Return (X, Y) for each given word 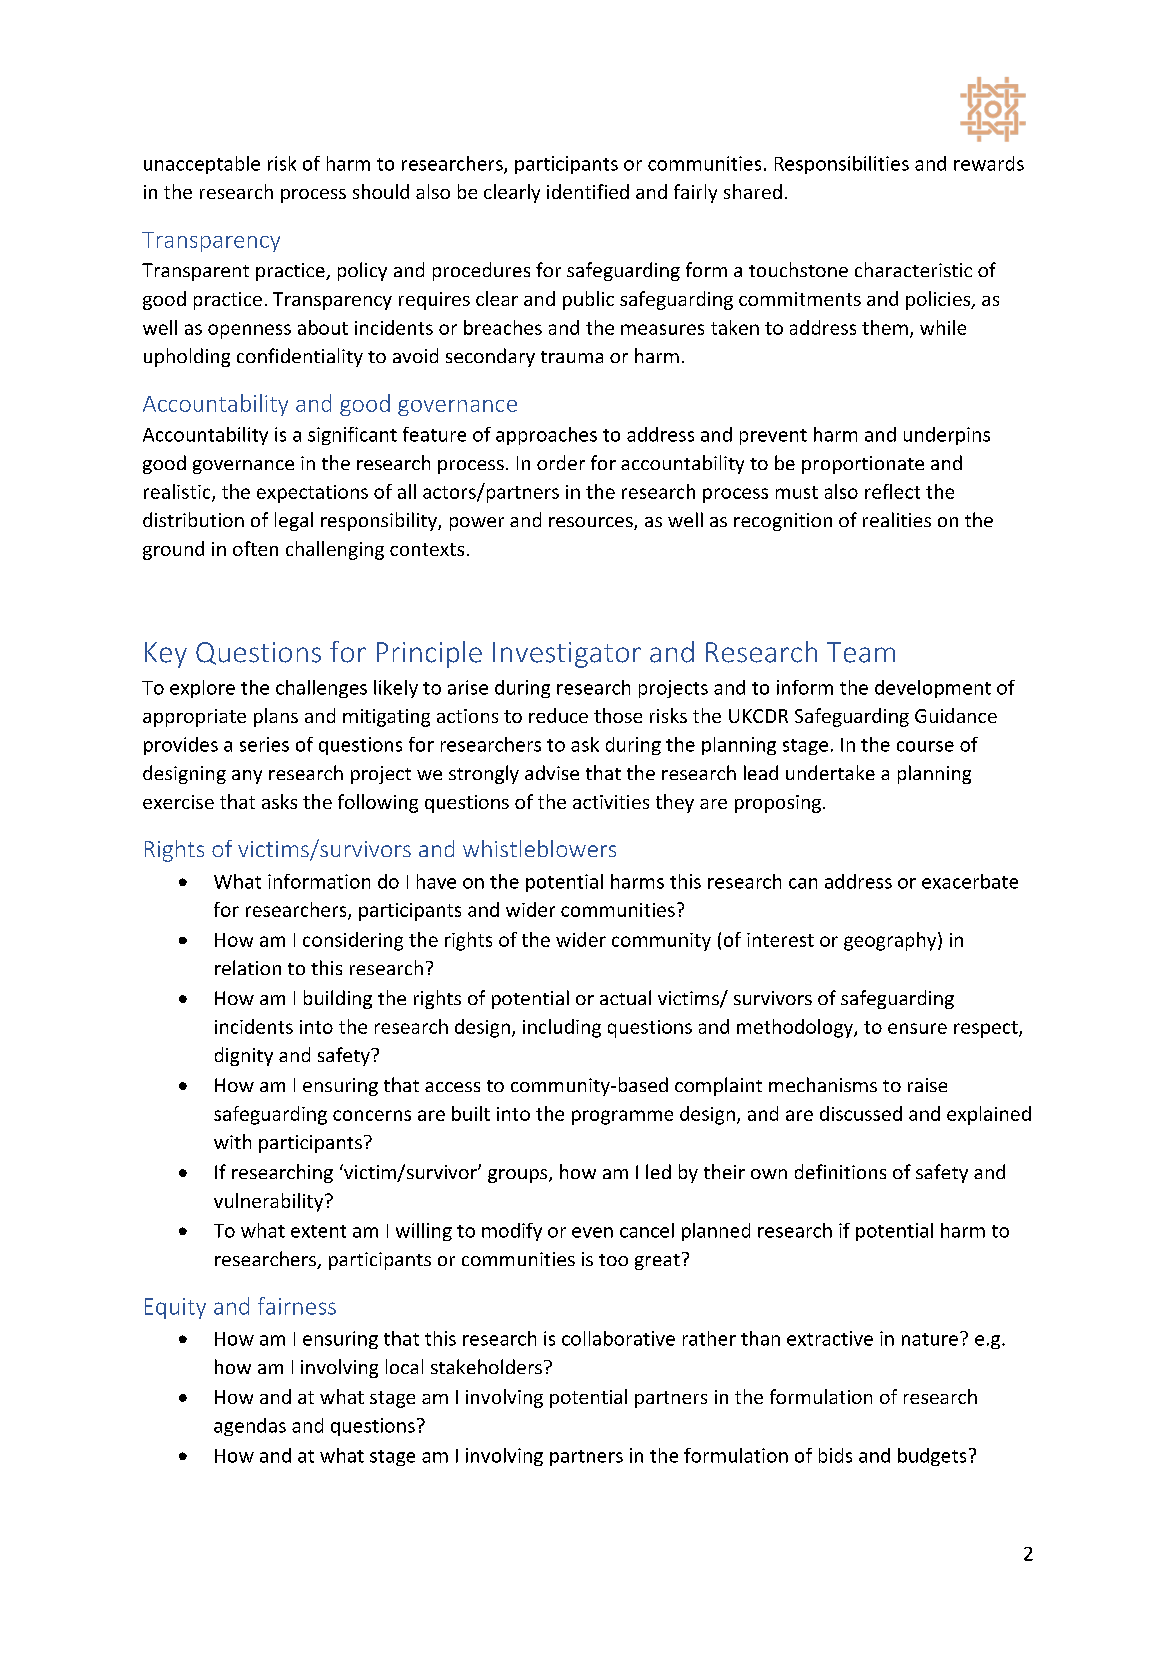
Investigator (567, 655)
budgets (932, 1457)
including (562, 1028)
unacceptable (202, 165)
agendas (250, 1427)
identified (588, 191)
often (255, 548)
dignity (244, 1056)
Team (861, 652)
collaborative (618, 1338)
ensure (917, 1028)
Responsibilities (842, 165)
